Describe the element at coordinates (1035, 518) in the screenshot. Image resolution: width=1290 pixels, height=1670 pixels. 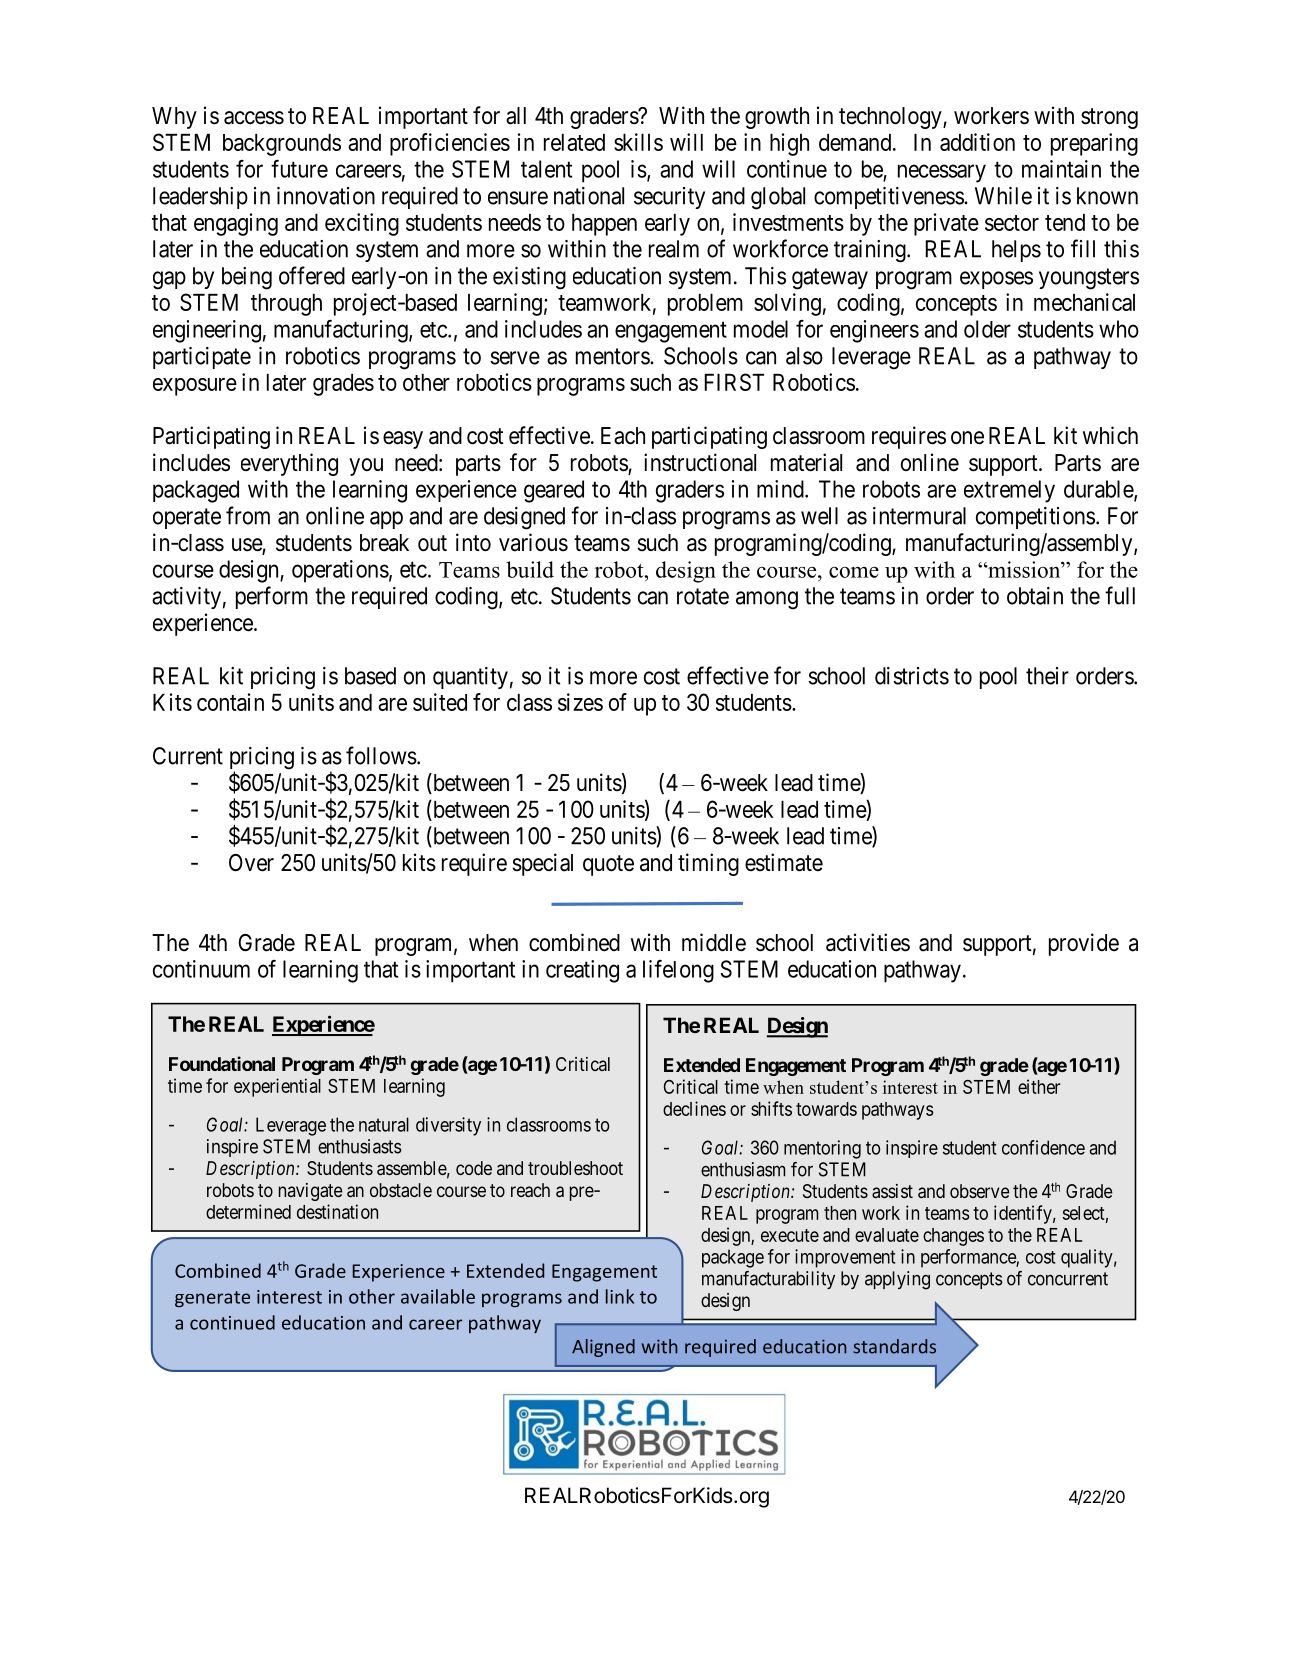
I see `competitions` at that location.
